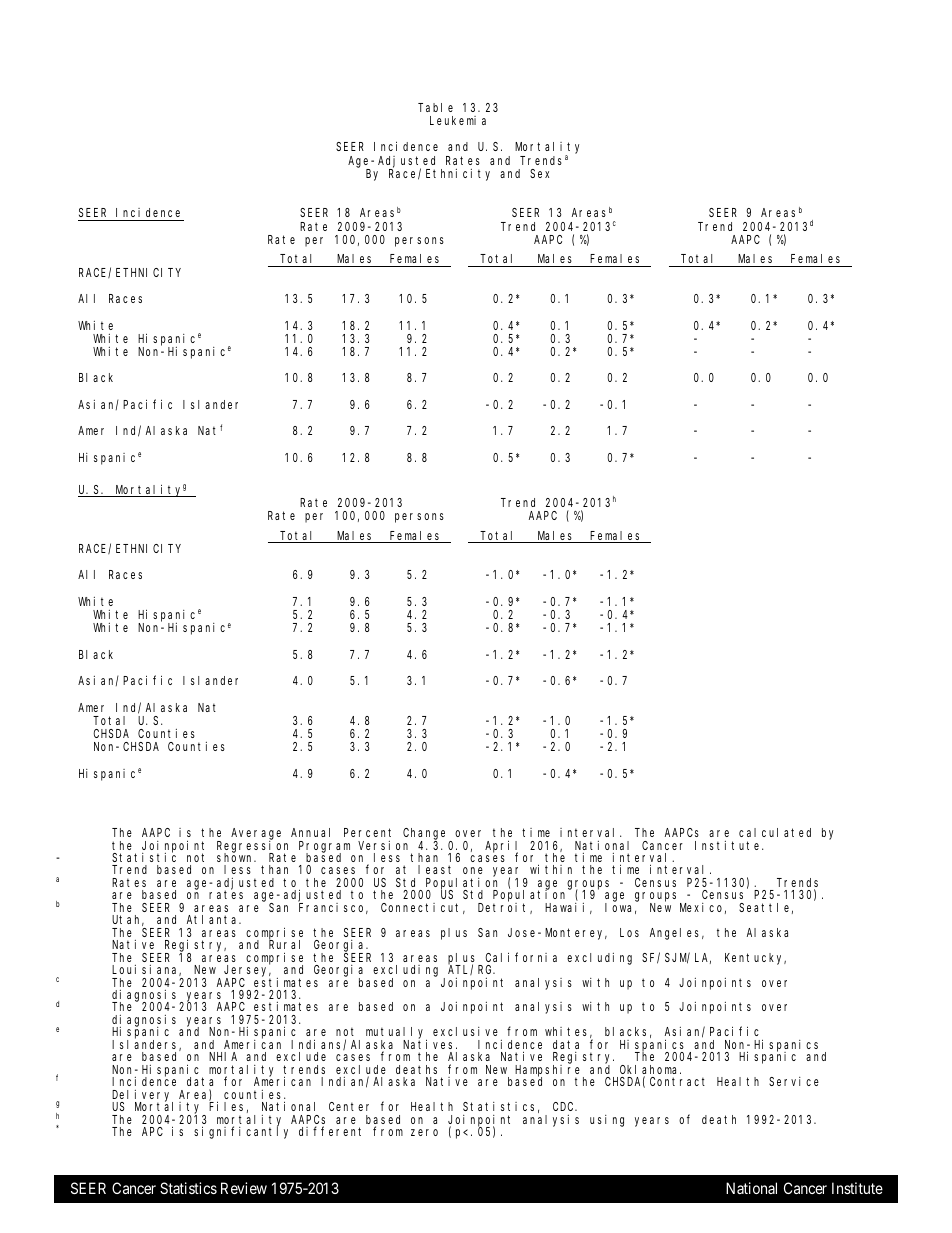 The image size is (952, 1233). I want to click on Regression, so click(252, 846).
